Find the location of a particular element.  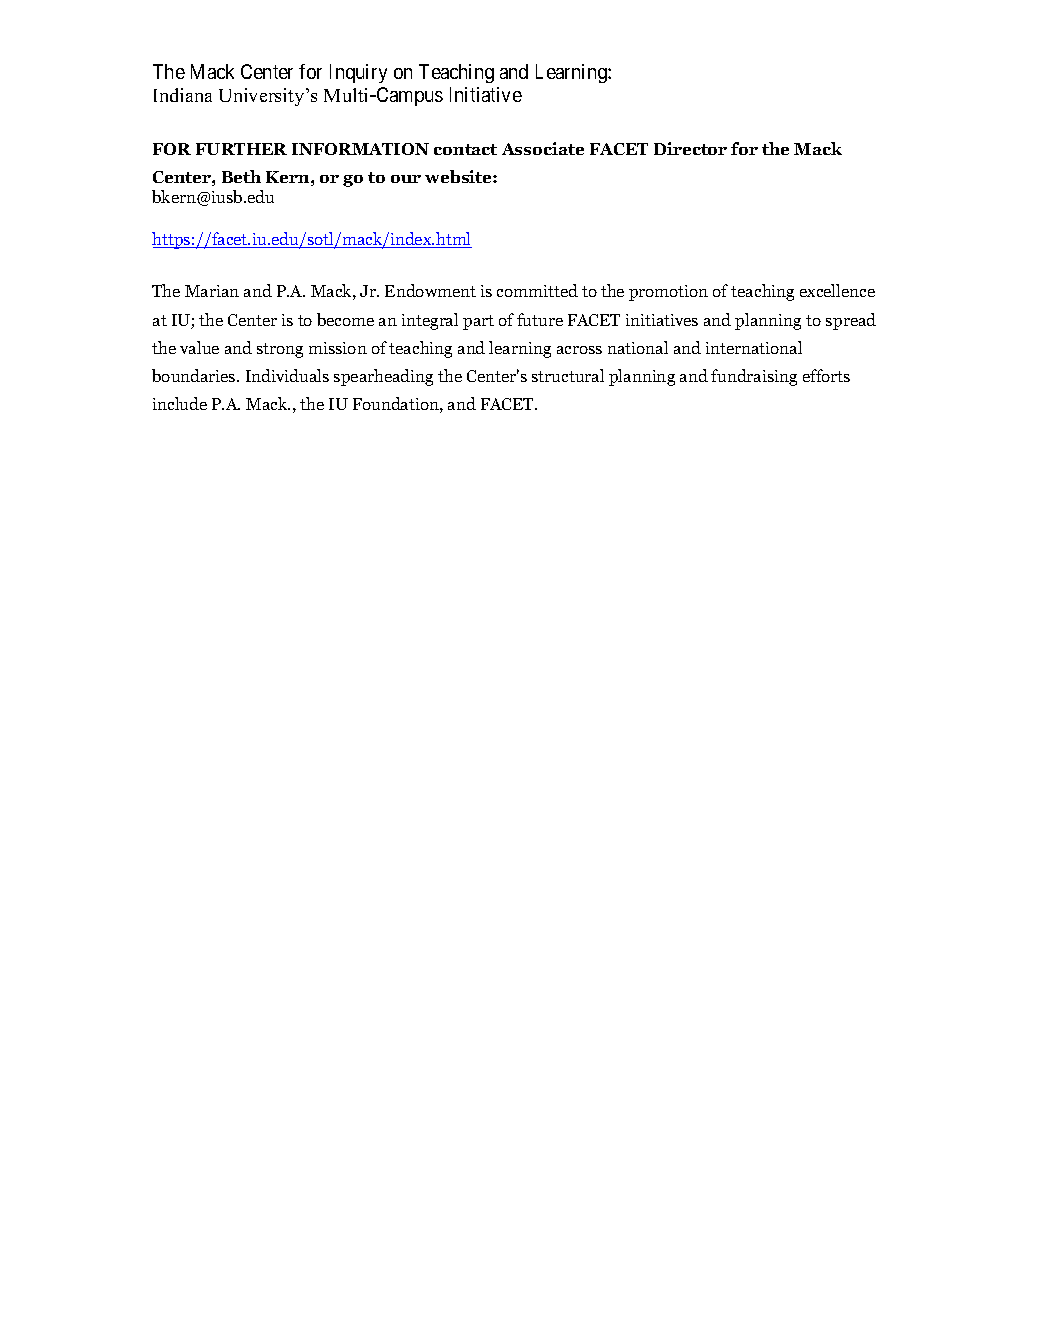

Inquiry is located at coordinates (358, 73).
